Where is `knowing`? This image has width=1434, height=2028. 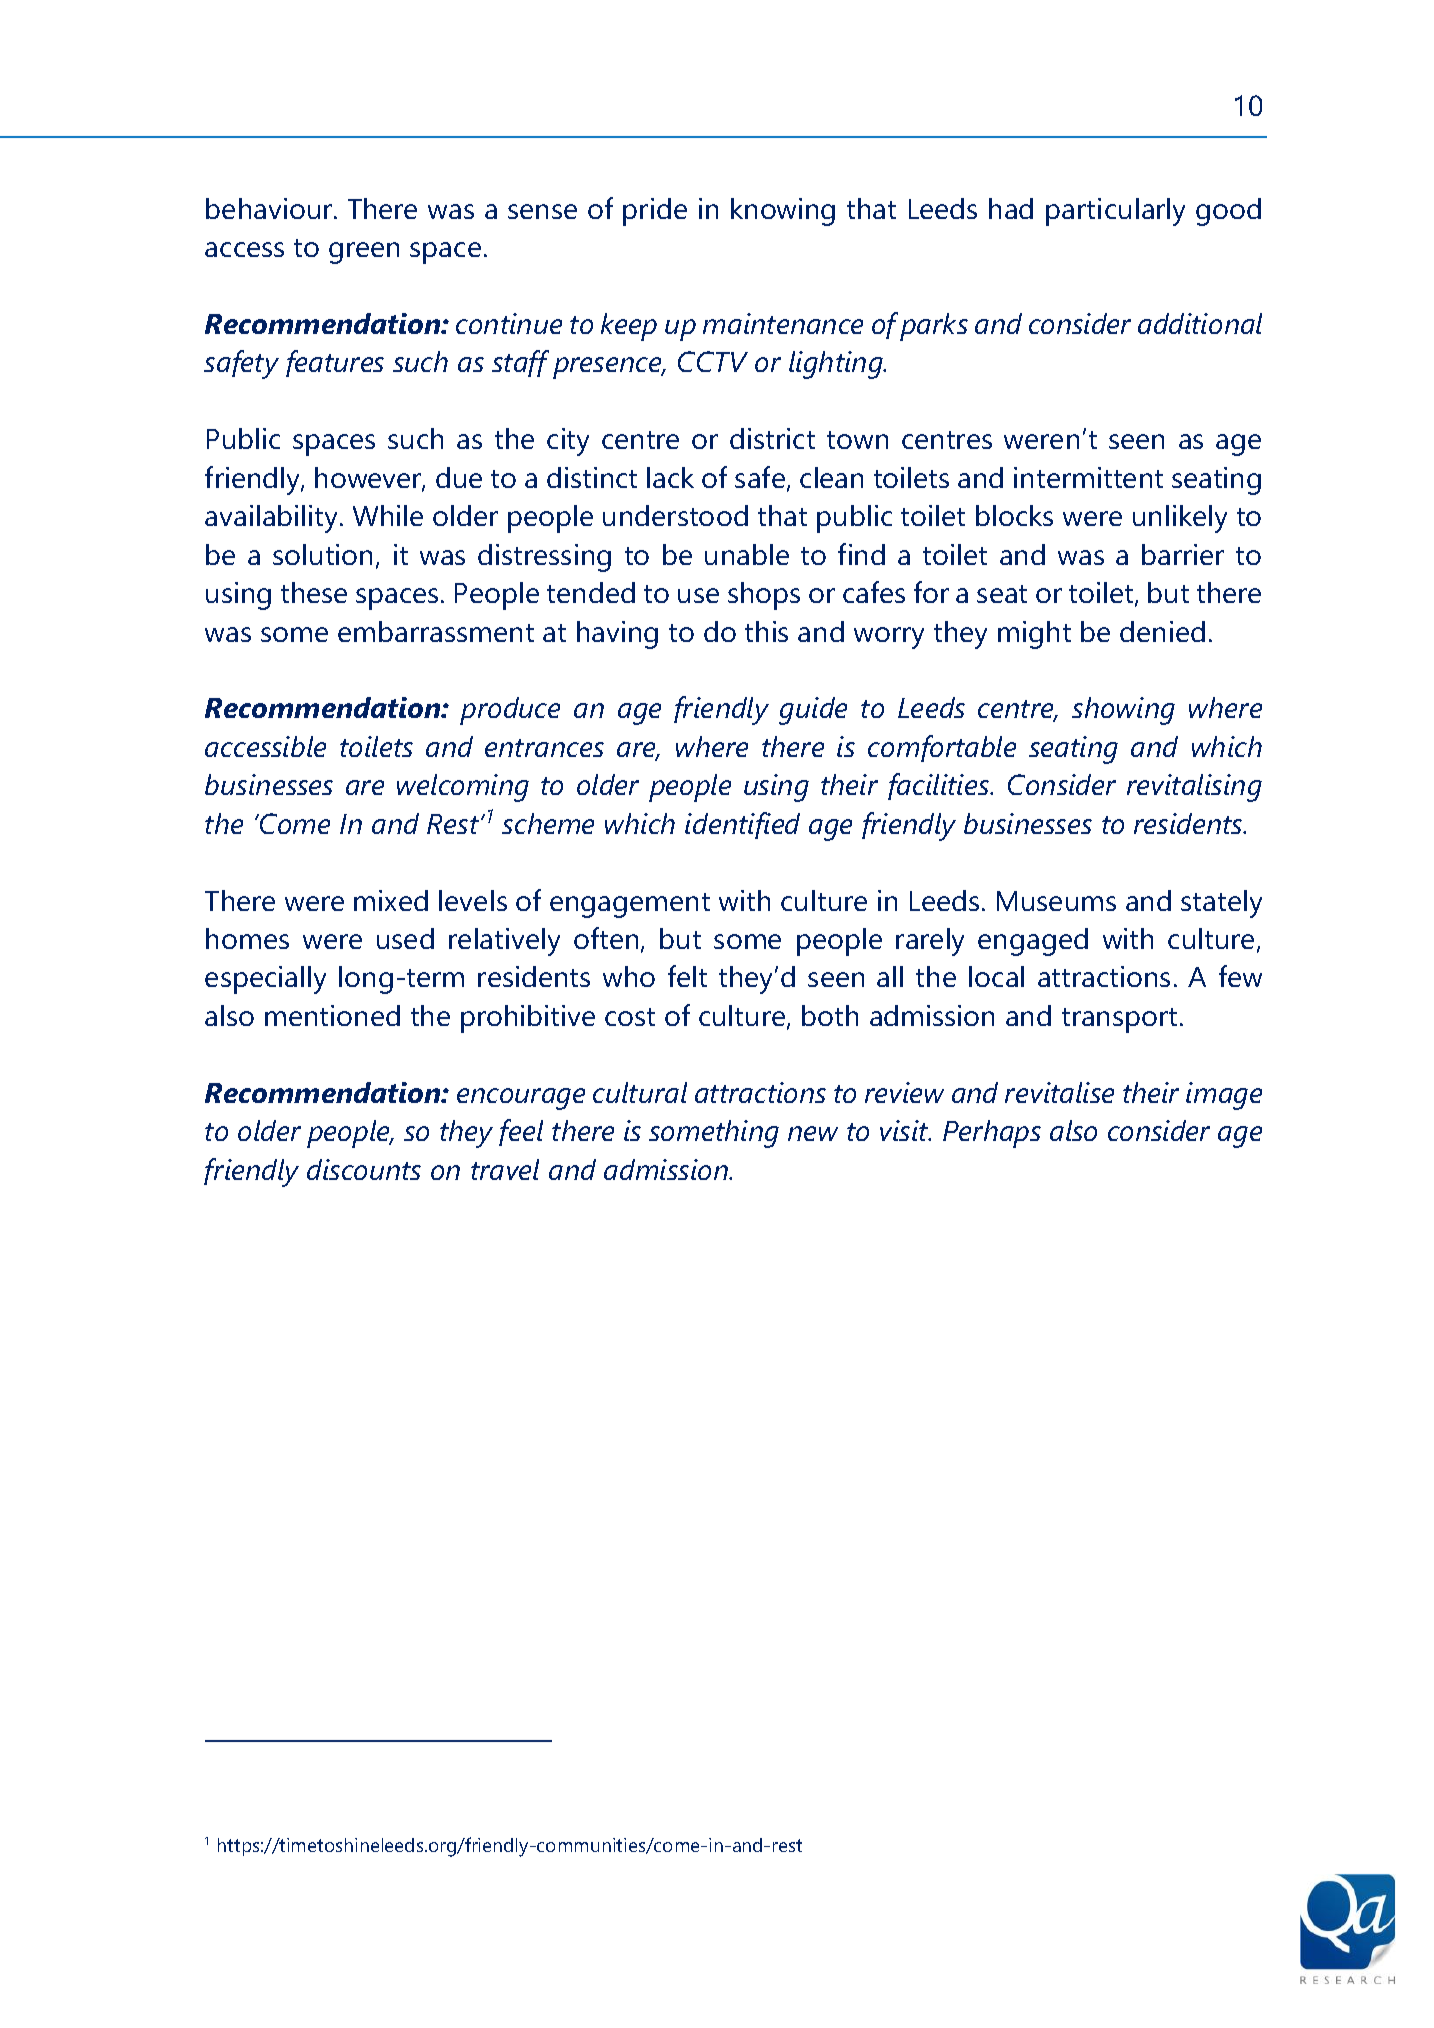
knowing is located at coordinates (783, 212).
